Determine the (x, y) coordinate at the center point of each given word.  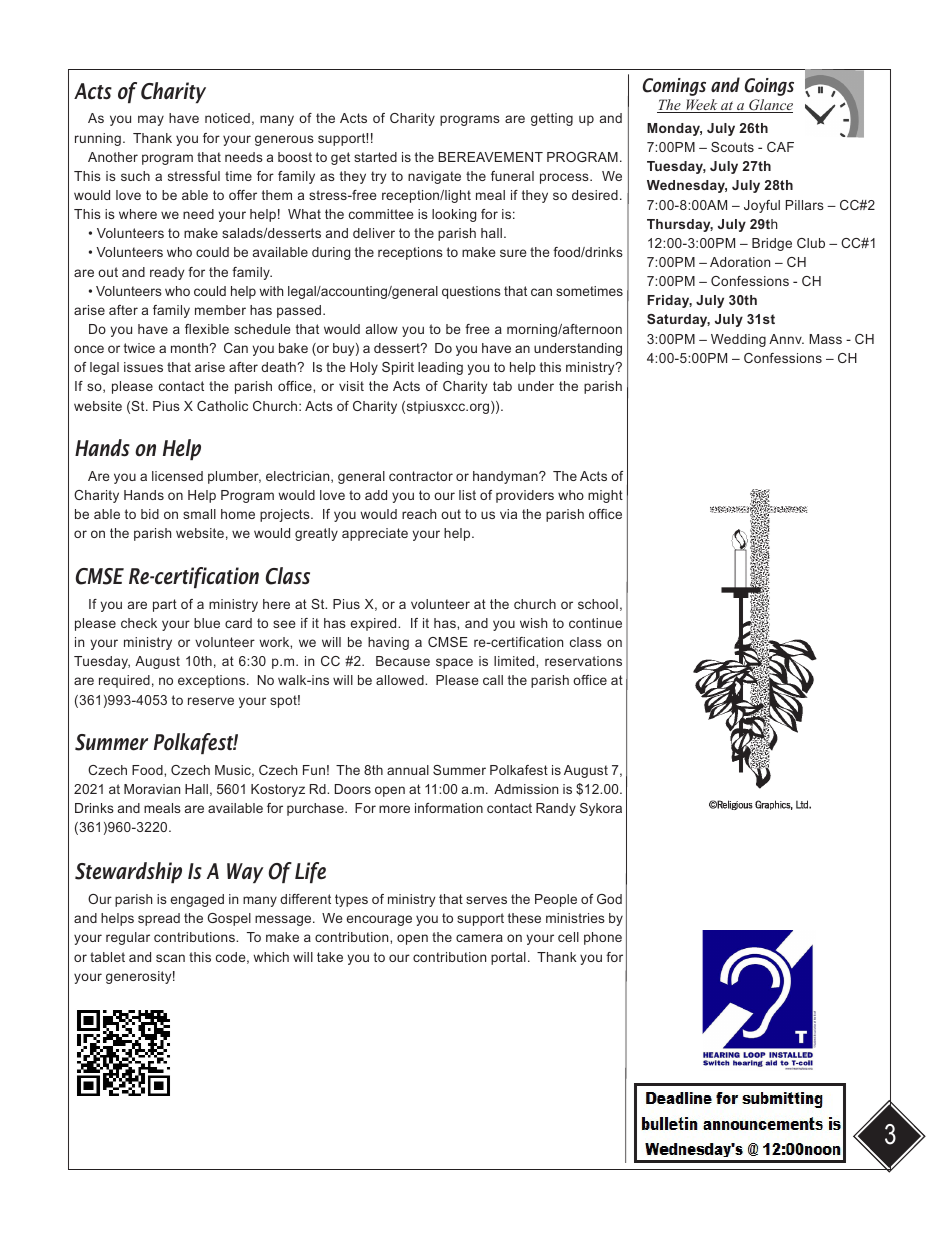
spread (159, 919)
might (605, 496)
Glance (770, 106)
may (151, 120)
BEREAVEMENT (490, 157)
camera (479, 938)
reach (419, 514)
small (199, 514)
